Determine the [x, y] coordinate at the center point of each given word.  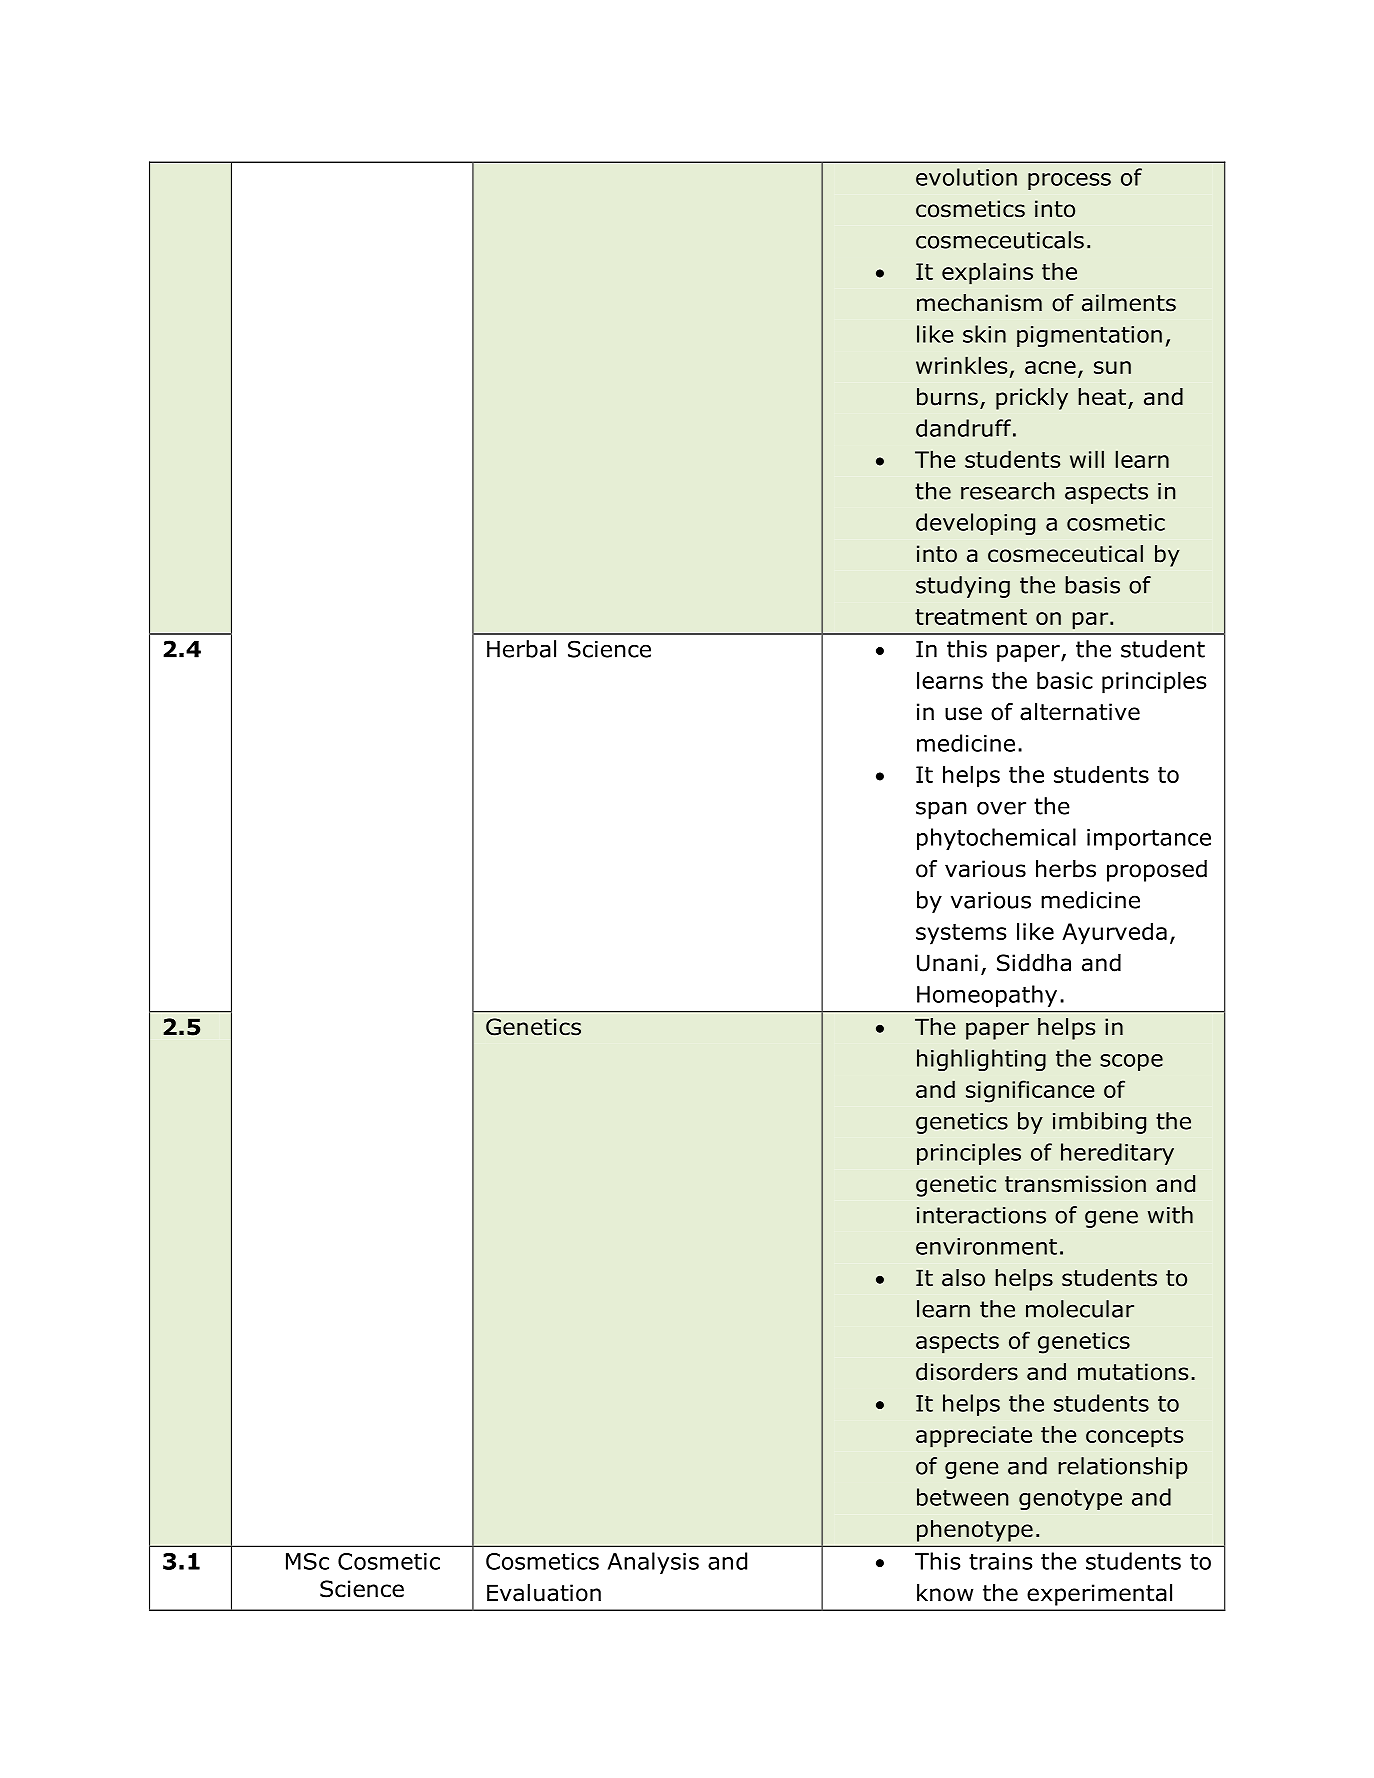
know [945, 1593]
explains [987, 273]
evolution [966, 177]
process [1069, 181]
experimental [1099, 1595]
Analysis [653, 1563]
